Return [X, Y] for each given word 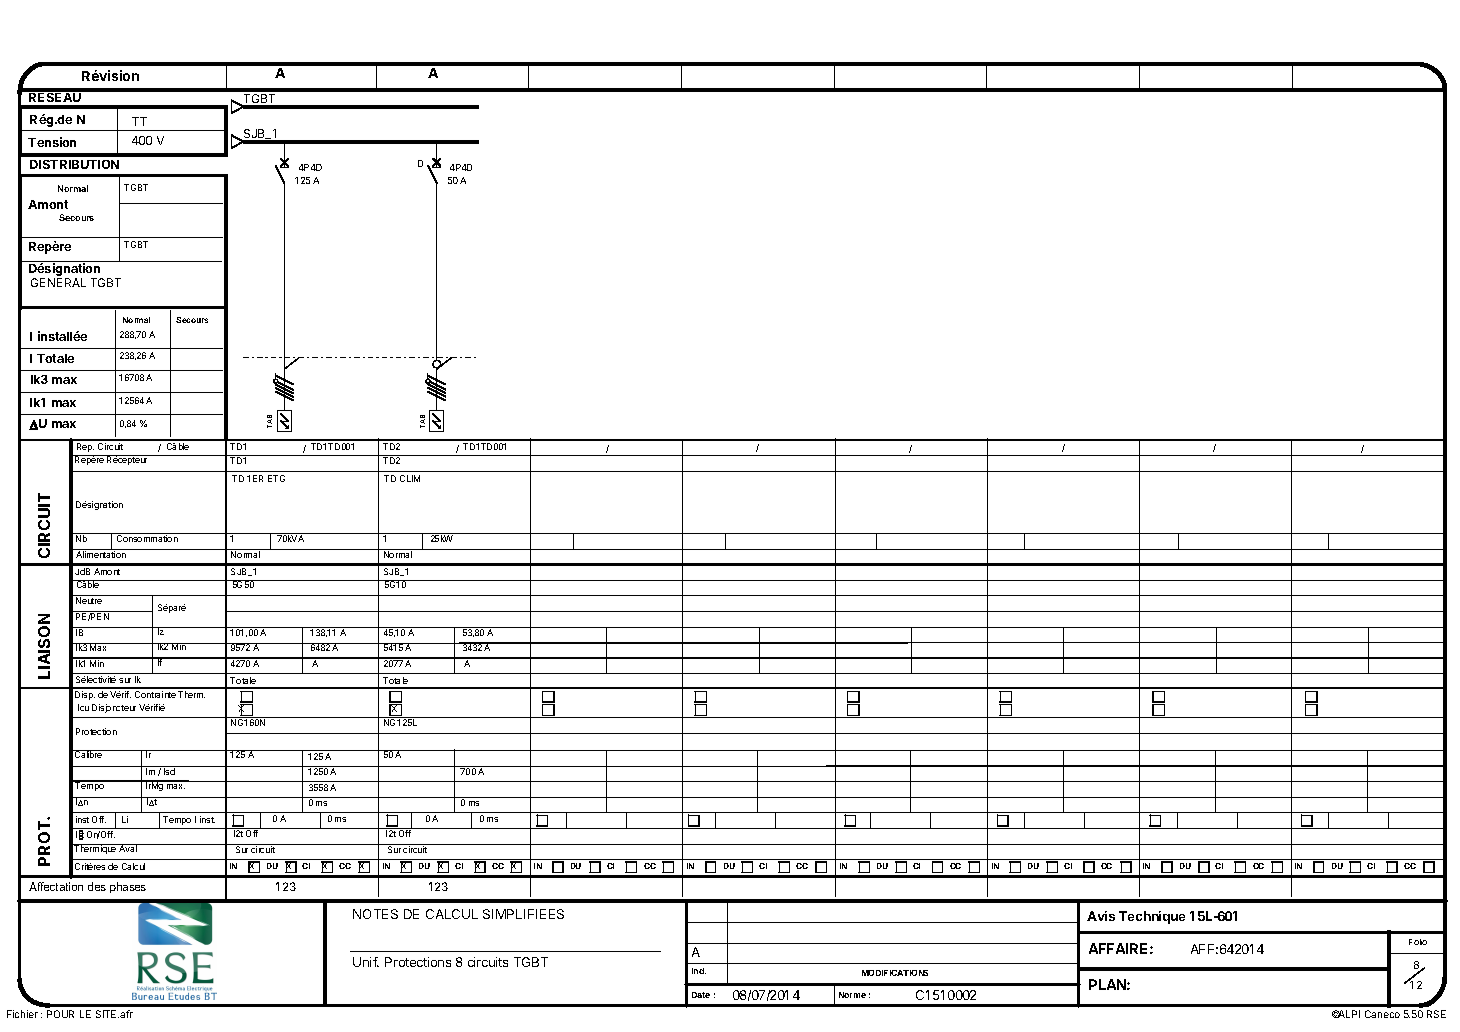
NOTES [375, 914]
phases [128, 887]
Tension [52, 142]
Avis [1101, 916]
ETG [276, 478]
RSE [1436, 1014]
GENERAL [58, 282]
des [97, 886]
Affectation [56, 886]
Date [701, 995]
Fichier [22, 1014]
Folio [1418, 942]
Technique [1152, 917]
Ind [699, 971]
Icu [83, 707]
